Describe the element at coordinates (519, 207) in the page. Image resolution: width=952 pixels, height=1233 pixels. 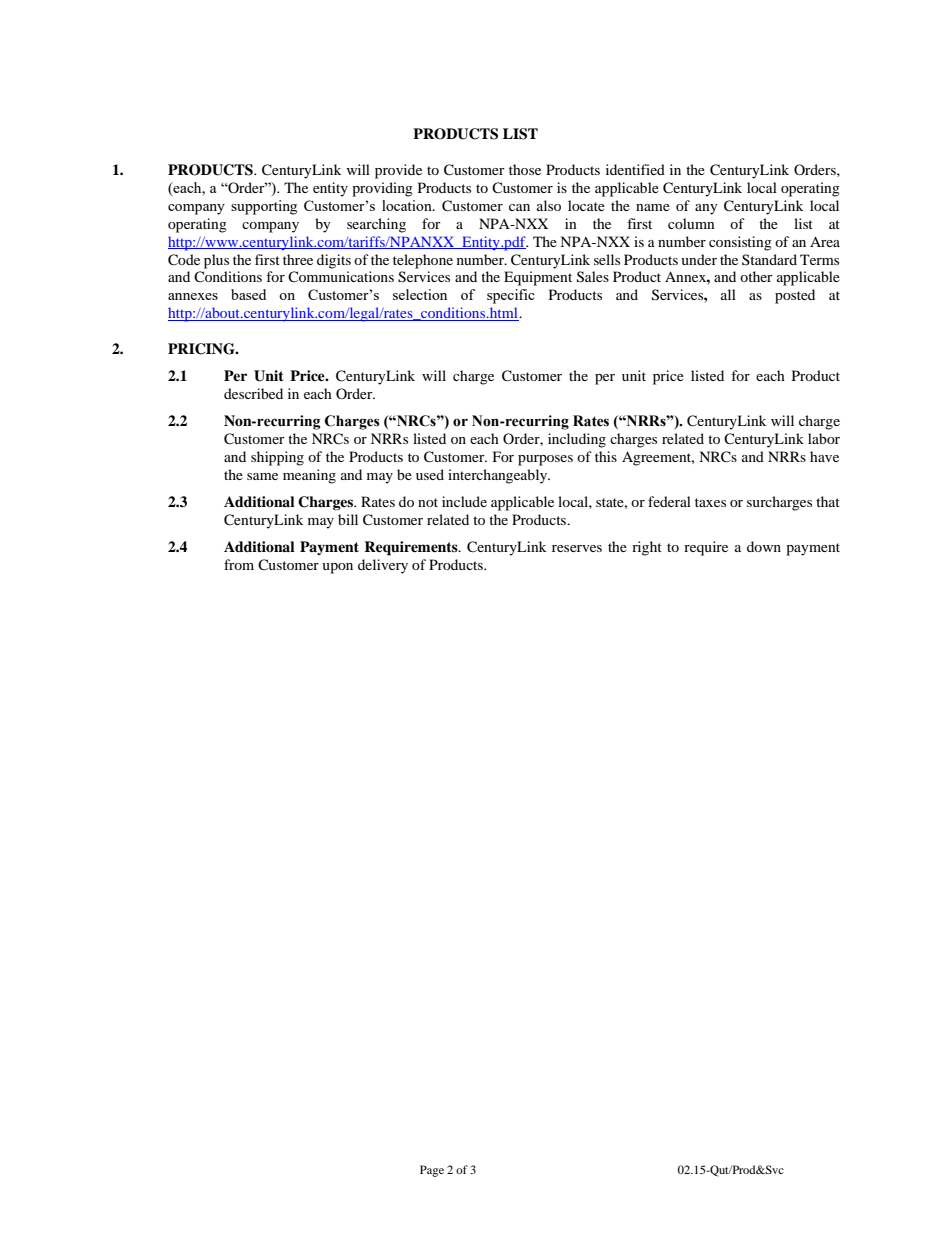
I see `can` at that location.
